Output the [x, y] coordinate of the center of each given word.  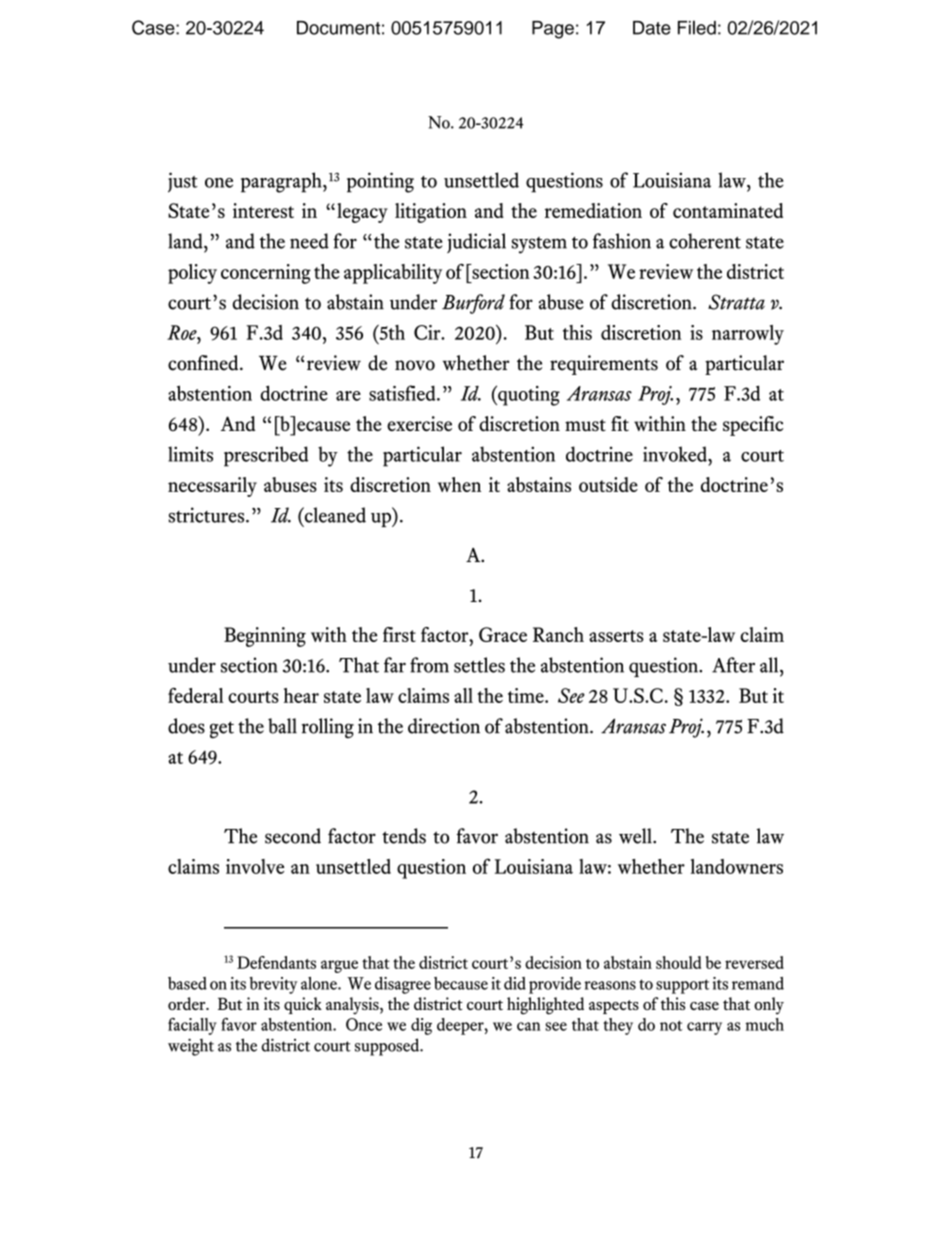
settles [479, 665]
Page [553, 30]
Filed [697, 27]
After [733, 665]
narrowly [748, 335]
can [529, 1026]
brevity [273, 985]
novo [415, 365]
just [183, 182]
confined [204, 363]
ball [282, 726]
